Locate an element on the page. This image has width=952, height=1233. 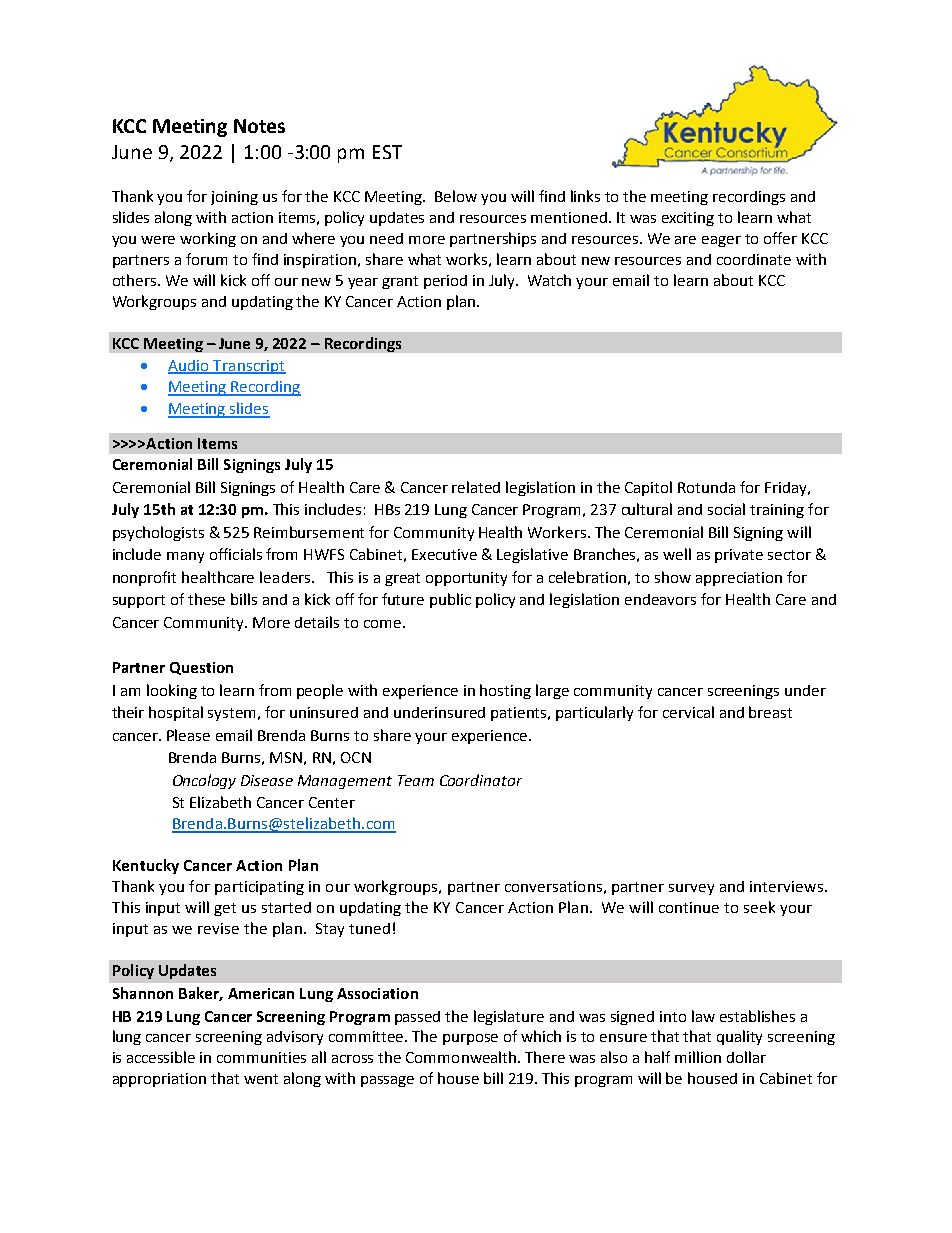
Notes is located at coordinates (259, 126).
